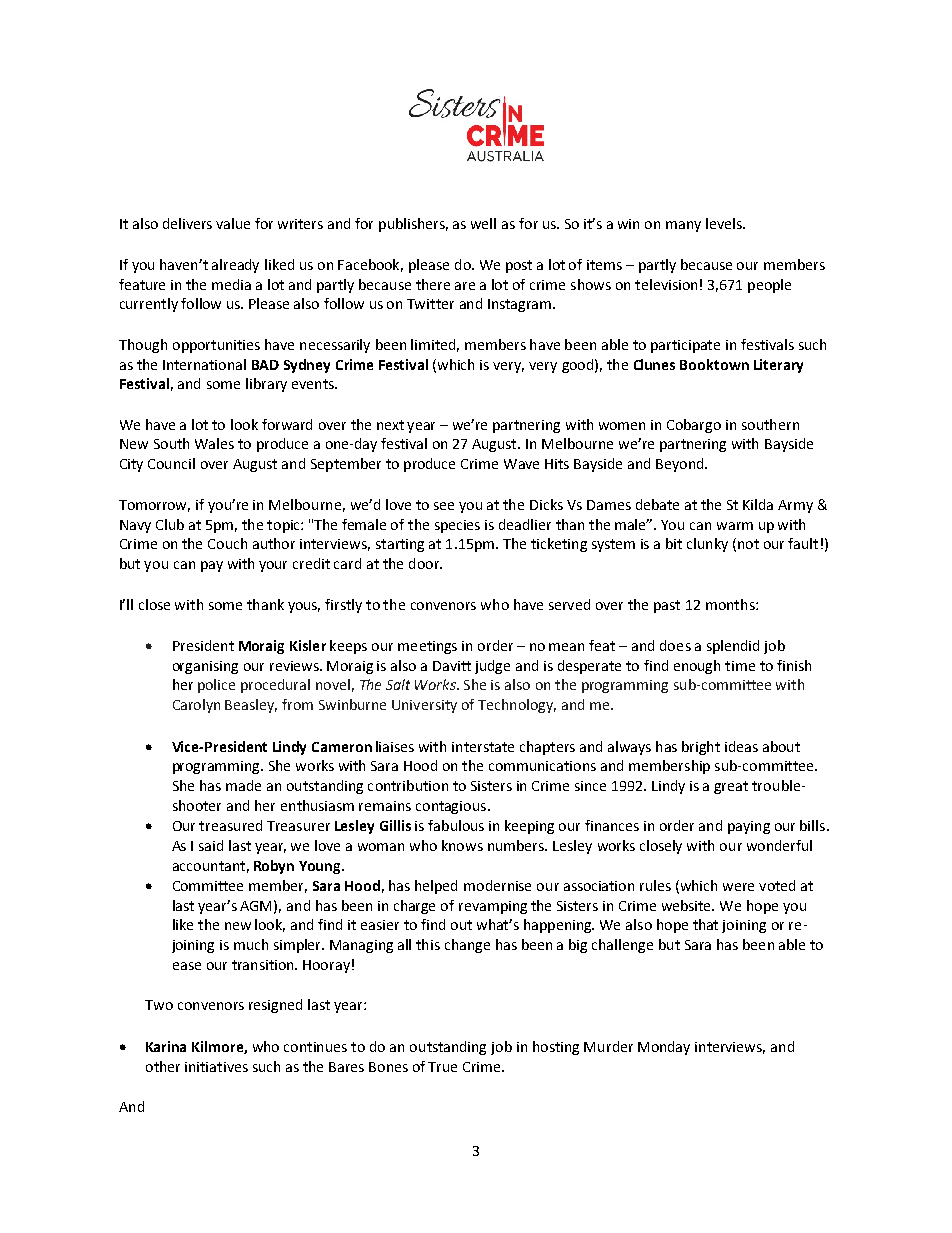 The image size is (952, 1233). Describe the element at coordinates (681, 465) in the image. I see `Beyond` at that location.
